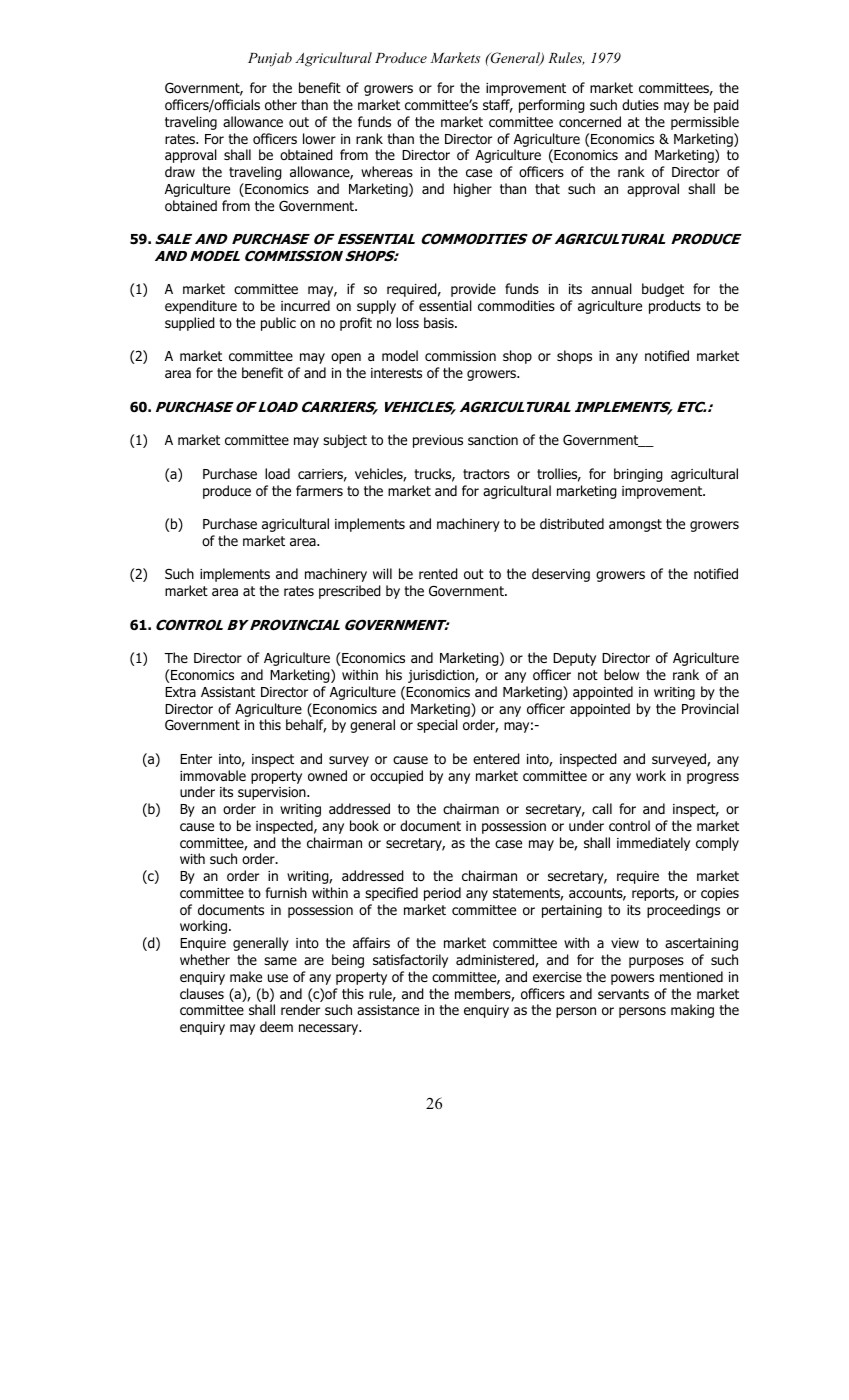 Image resolution: width=849 pixels, height=1400 pixels. Describe the element at coordinates (246, 976) in the screenshot. I see `make` at that location.
